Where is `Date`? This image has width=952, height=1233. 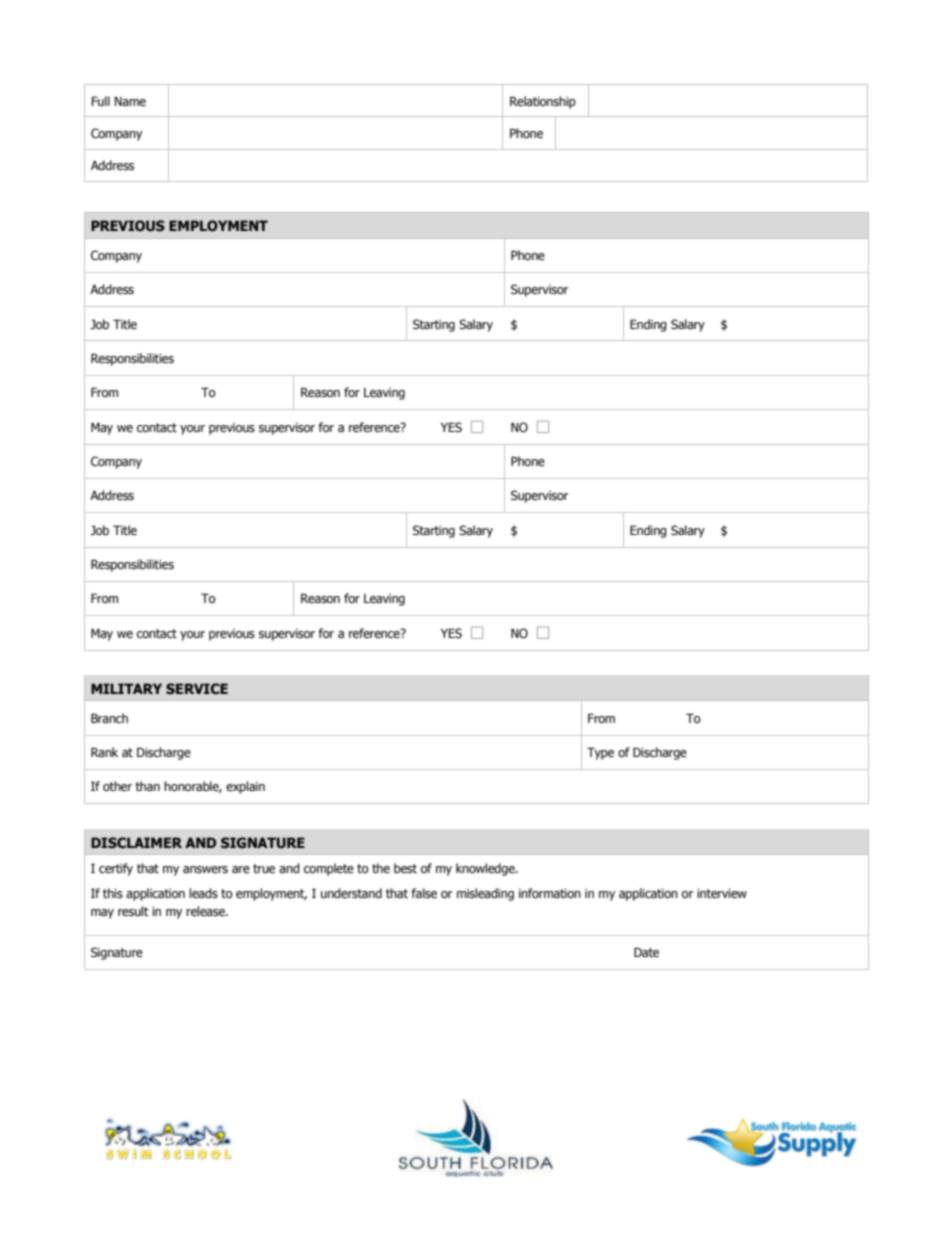
Date is located at coordinates (646, 952).
